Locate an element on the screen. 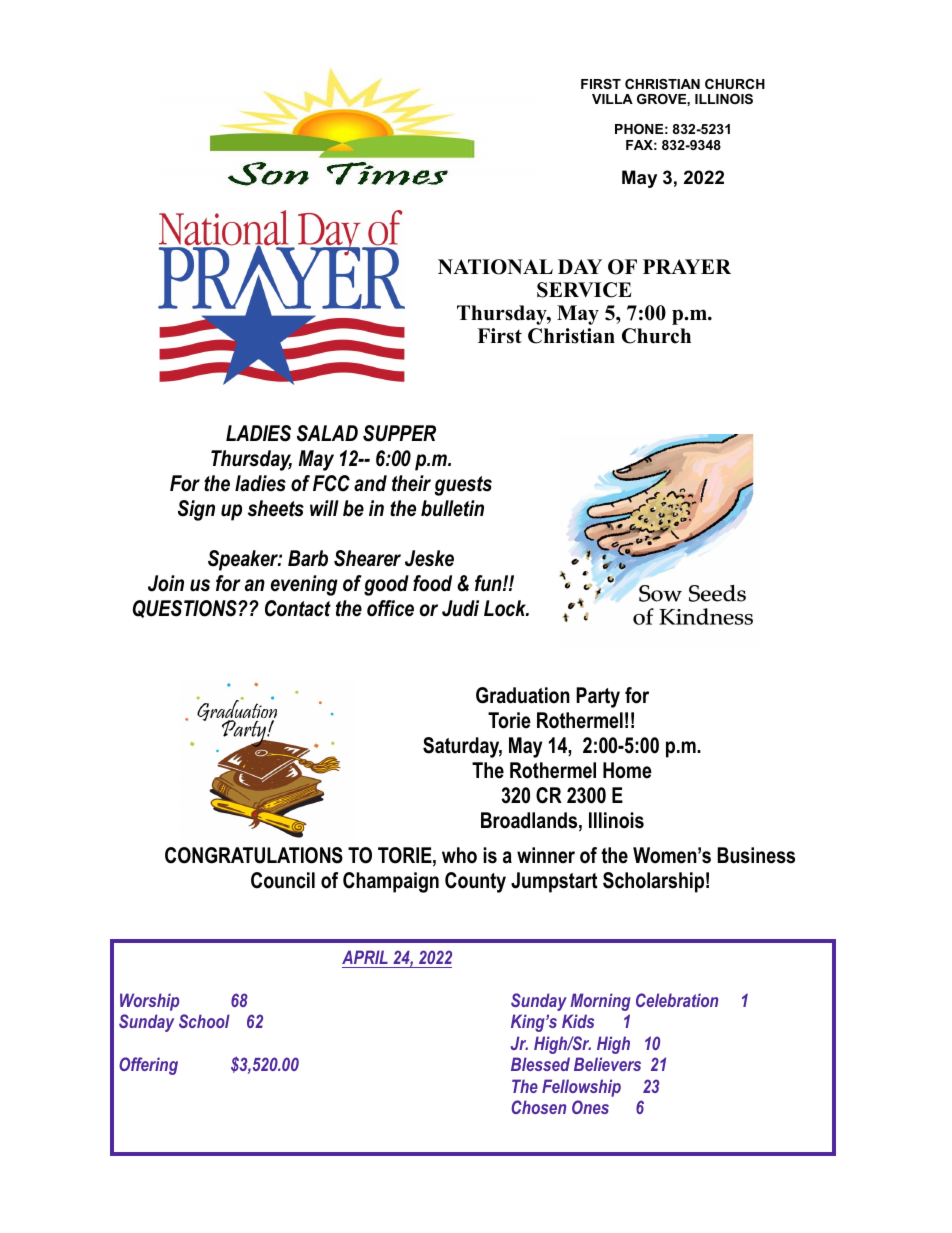  SERVICE is located at coordinates (584, 290).
